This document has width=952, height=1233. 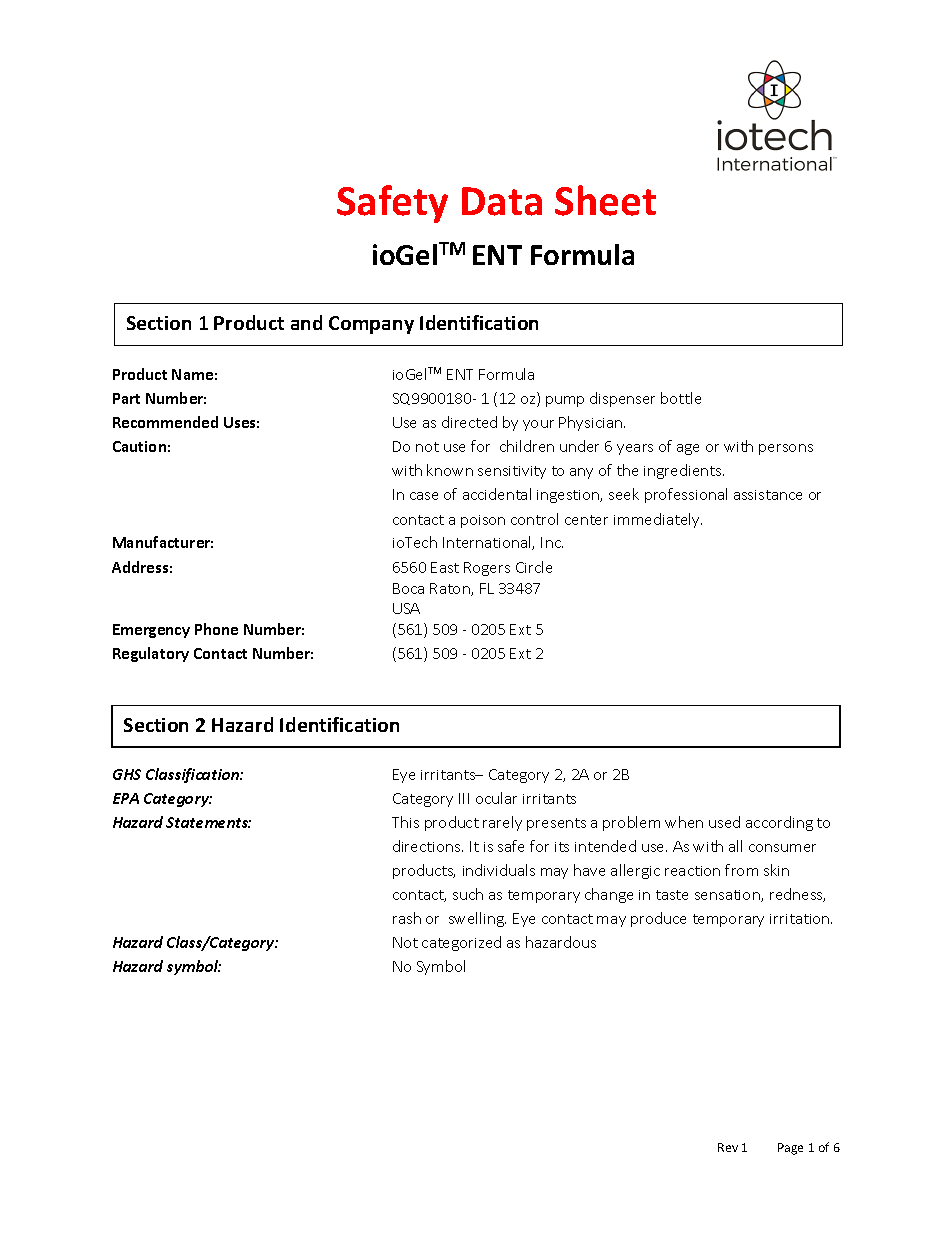 What do you see at coordinates (728, 1147) in the document?
I see `Rev` at bounding box center [728, 1147].
